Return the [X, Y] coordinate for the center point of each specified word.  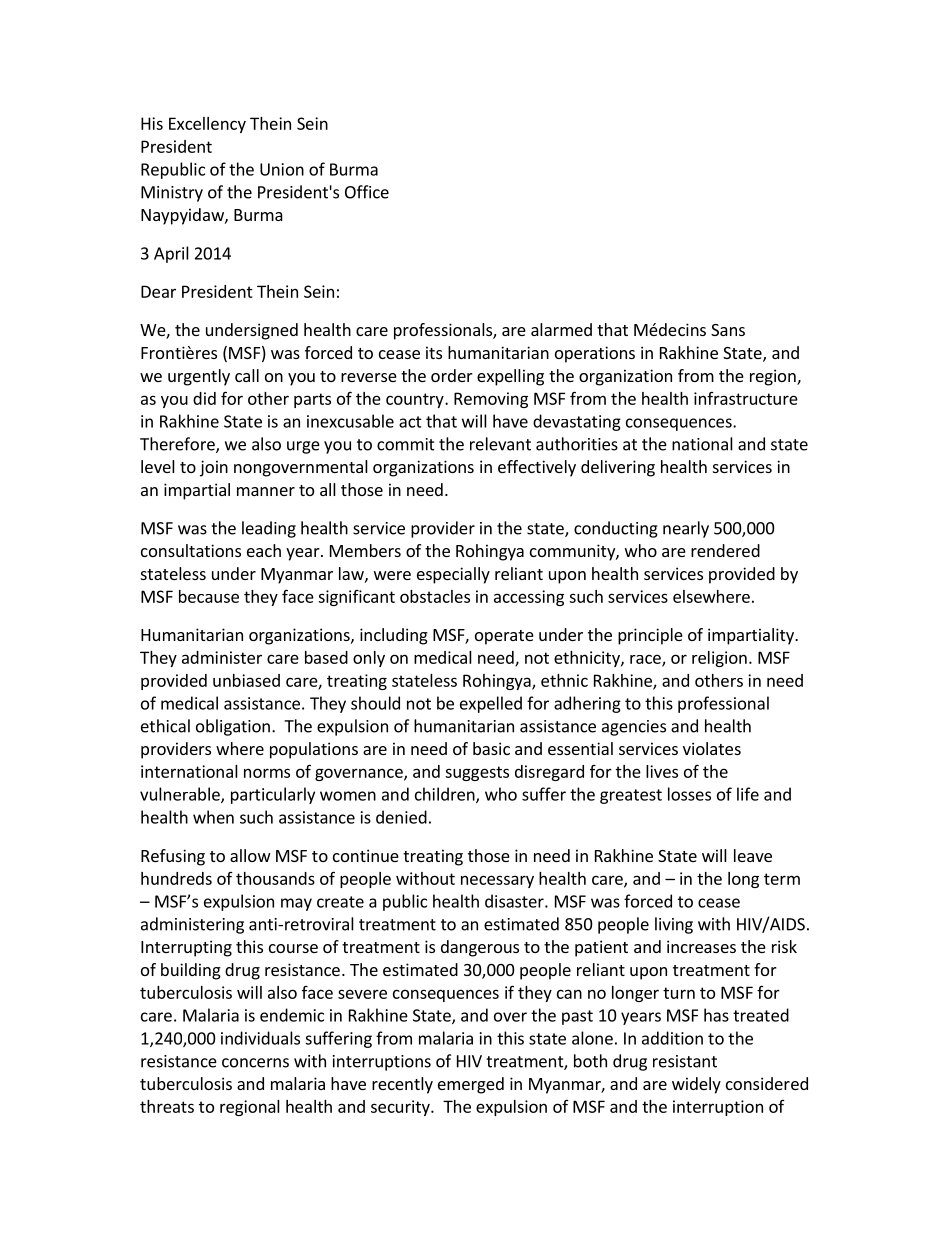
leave [753, 855]
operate [504, 637]
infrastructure [746, 398]
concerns [255, 1063]
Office [367, 192]
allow [250, 855]
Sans [728, 330]
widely [696, 1085]
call [247, 375]
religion [719, 659]
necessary [497, 881]
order [452, 375]
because [209, 596]
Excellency [207, 125]
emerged [471, 1085]
